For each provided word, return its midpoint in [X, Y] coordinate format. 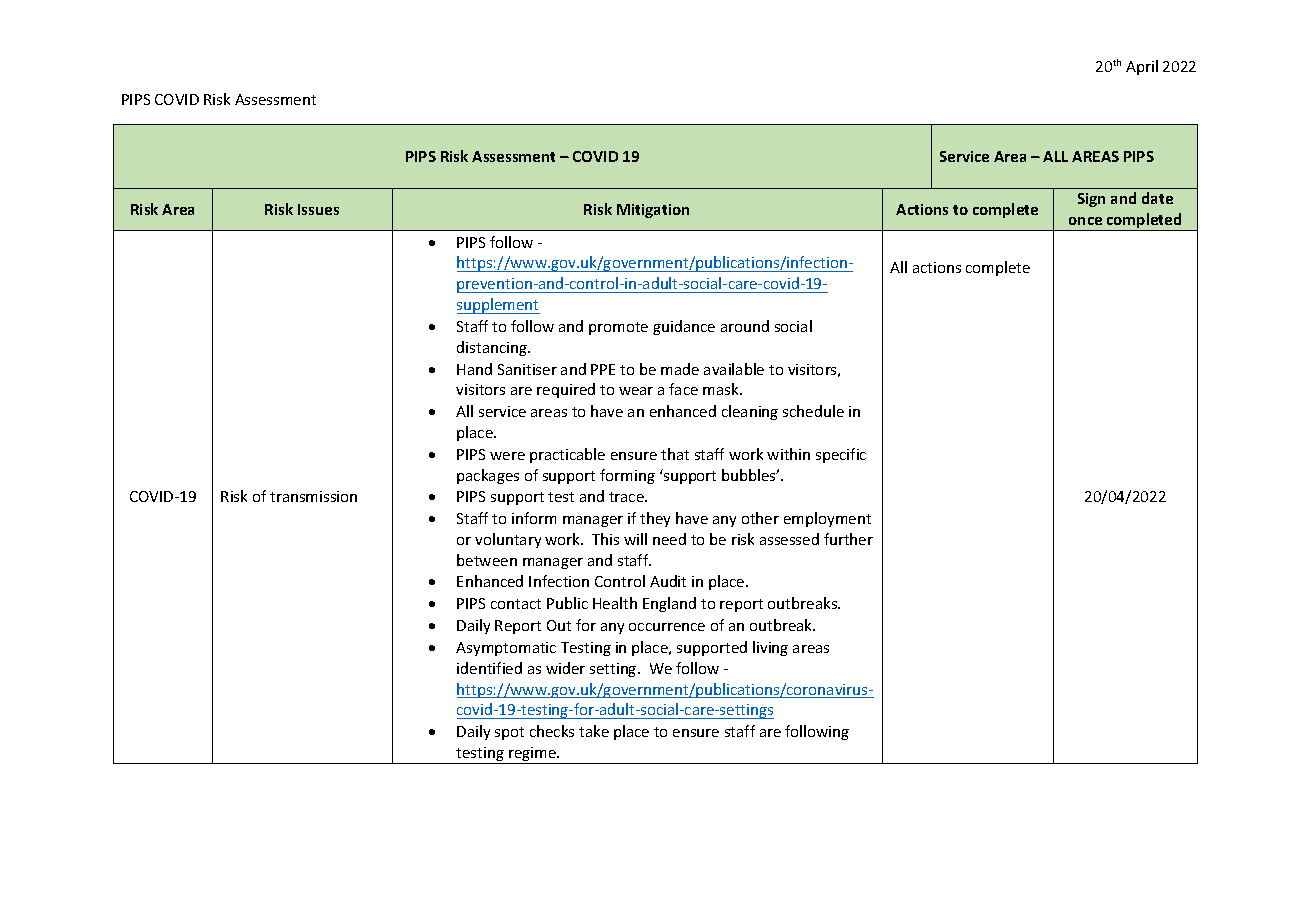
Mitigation [653, 211]
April [1142, 67]
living [770, 648]
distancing [493, 348]
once [1085, 221]
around [745, 326]
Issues [318, 209]
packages [488, 476]
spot [509, 733]
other [760, 518]
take [594, 731]
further [848, 539]
